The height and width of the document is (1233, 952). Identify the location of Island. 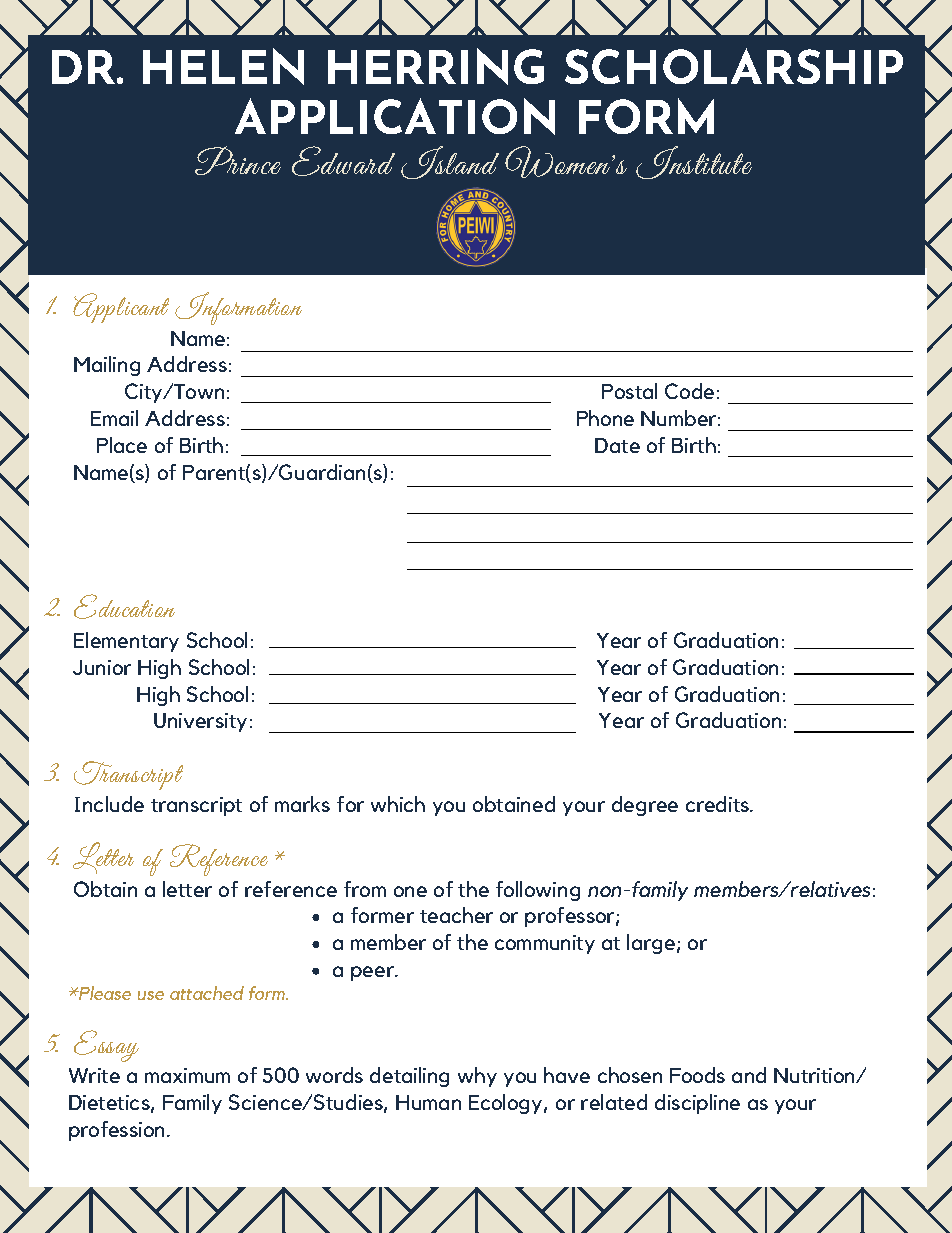
(450, 162).
